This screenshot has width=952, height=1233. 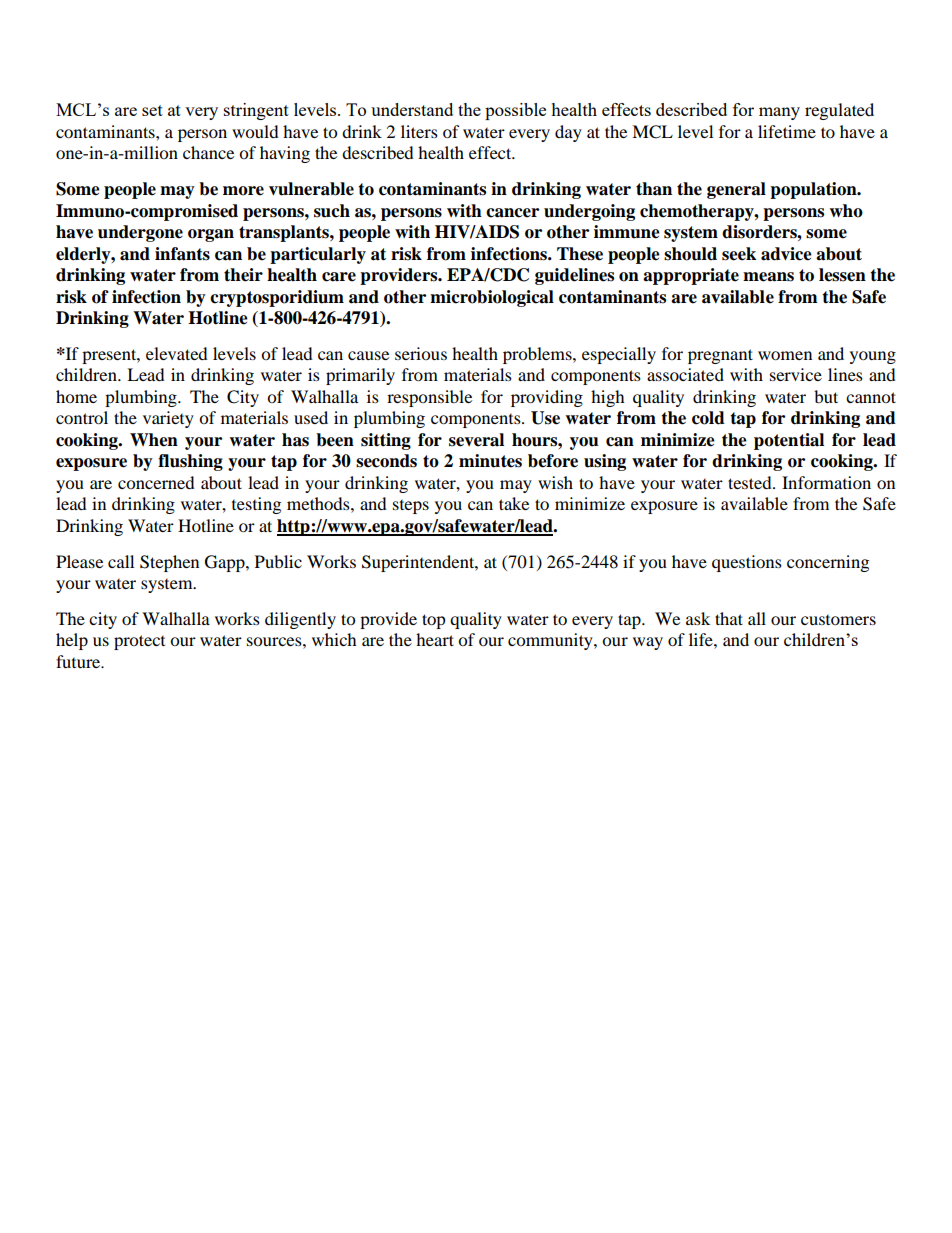 I want to click on tested, so click(x=751, y=482).
